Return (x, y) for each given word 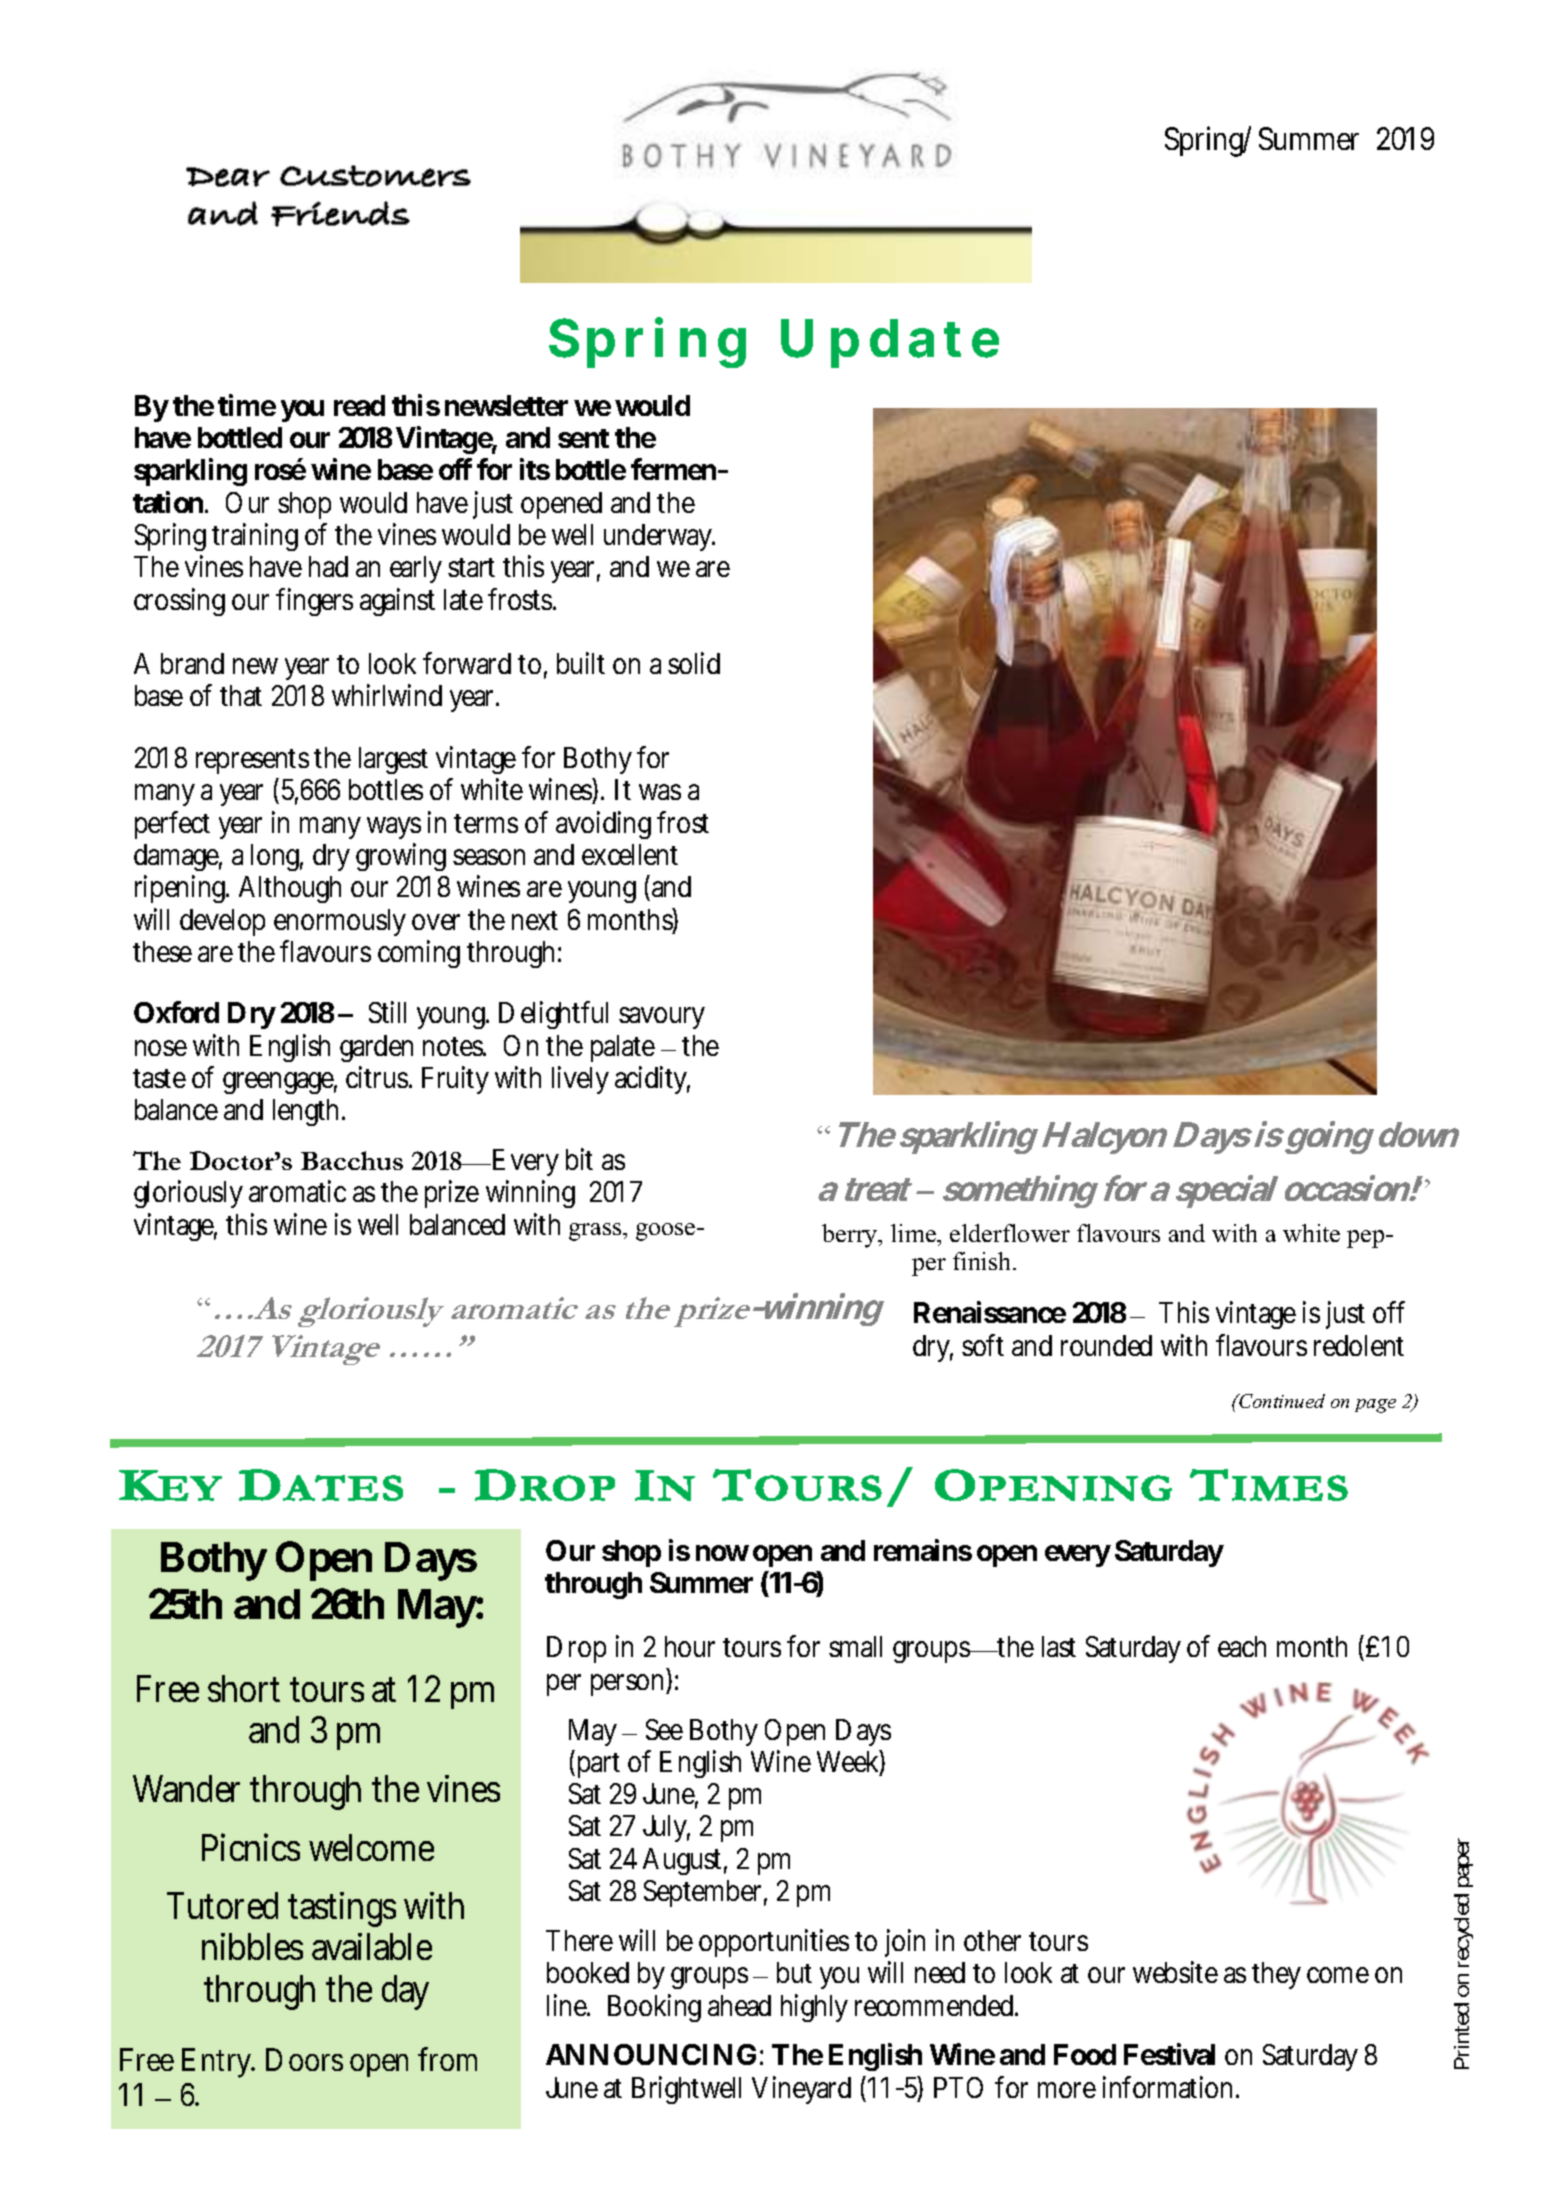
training (255, 537)
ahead (739, 2005)
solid (694, 663)
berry (851, 1236)
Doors (304, 2059)
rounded (1106, 1345)
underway (658, 537)
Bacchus (352, 1160)
